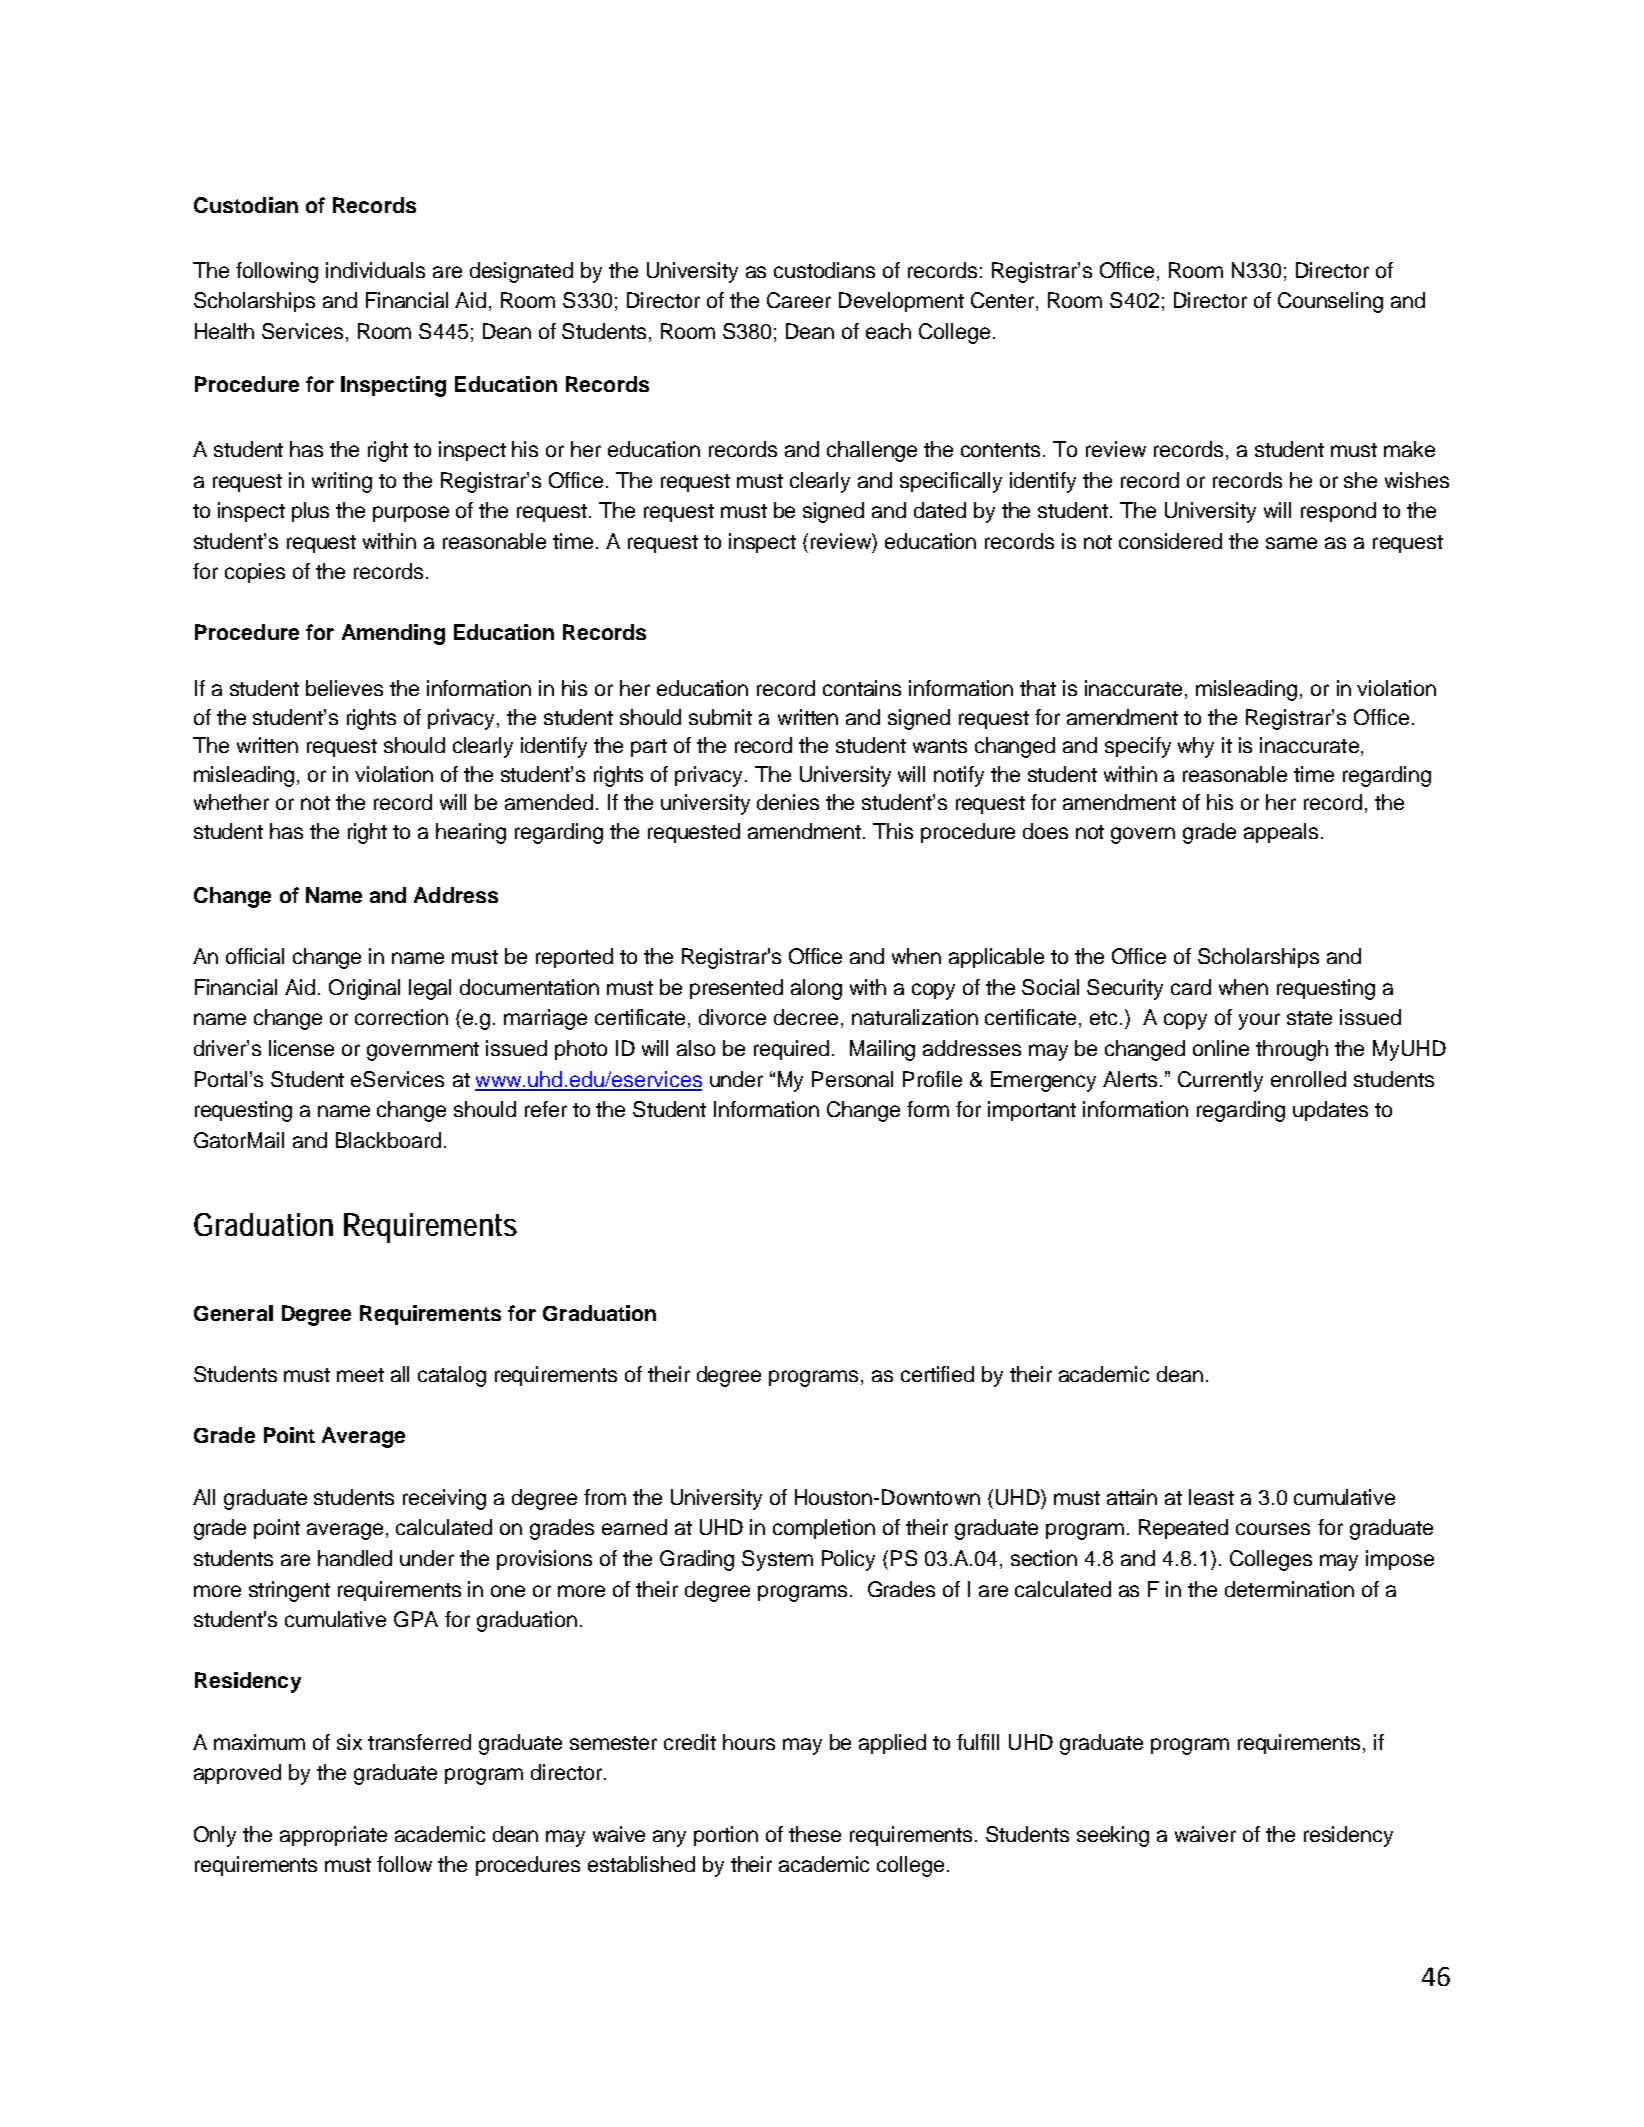 This screenshot has width=1644, height=2127. What do you see at coordinates (788, 802) in the screenshot?
I see `denies` at bounding box center [788, 802].
